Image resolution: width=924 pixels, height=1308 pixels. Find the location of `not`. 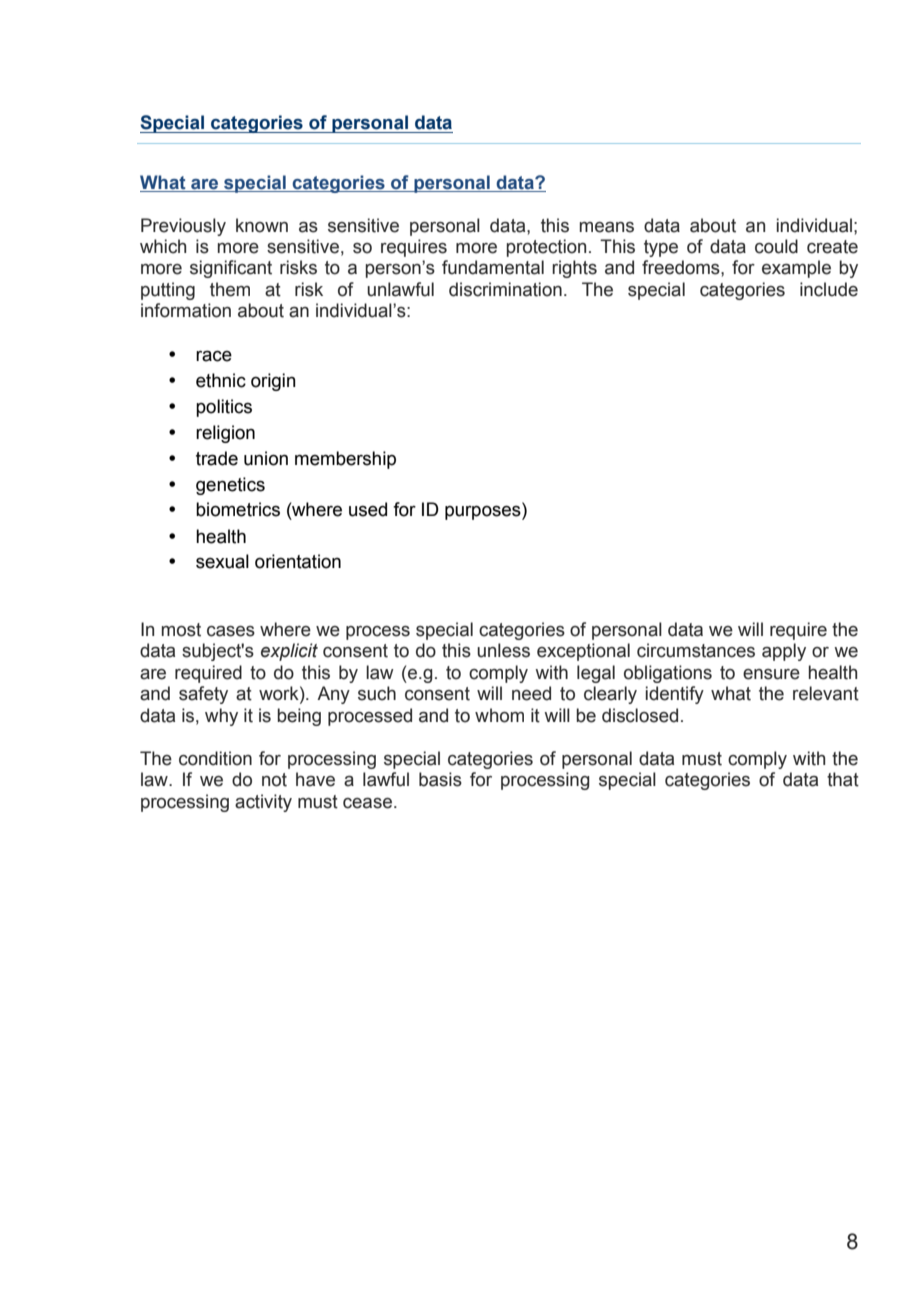

not is located at coordinates (274, 780).
